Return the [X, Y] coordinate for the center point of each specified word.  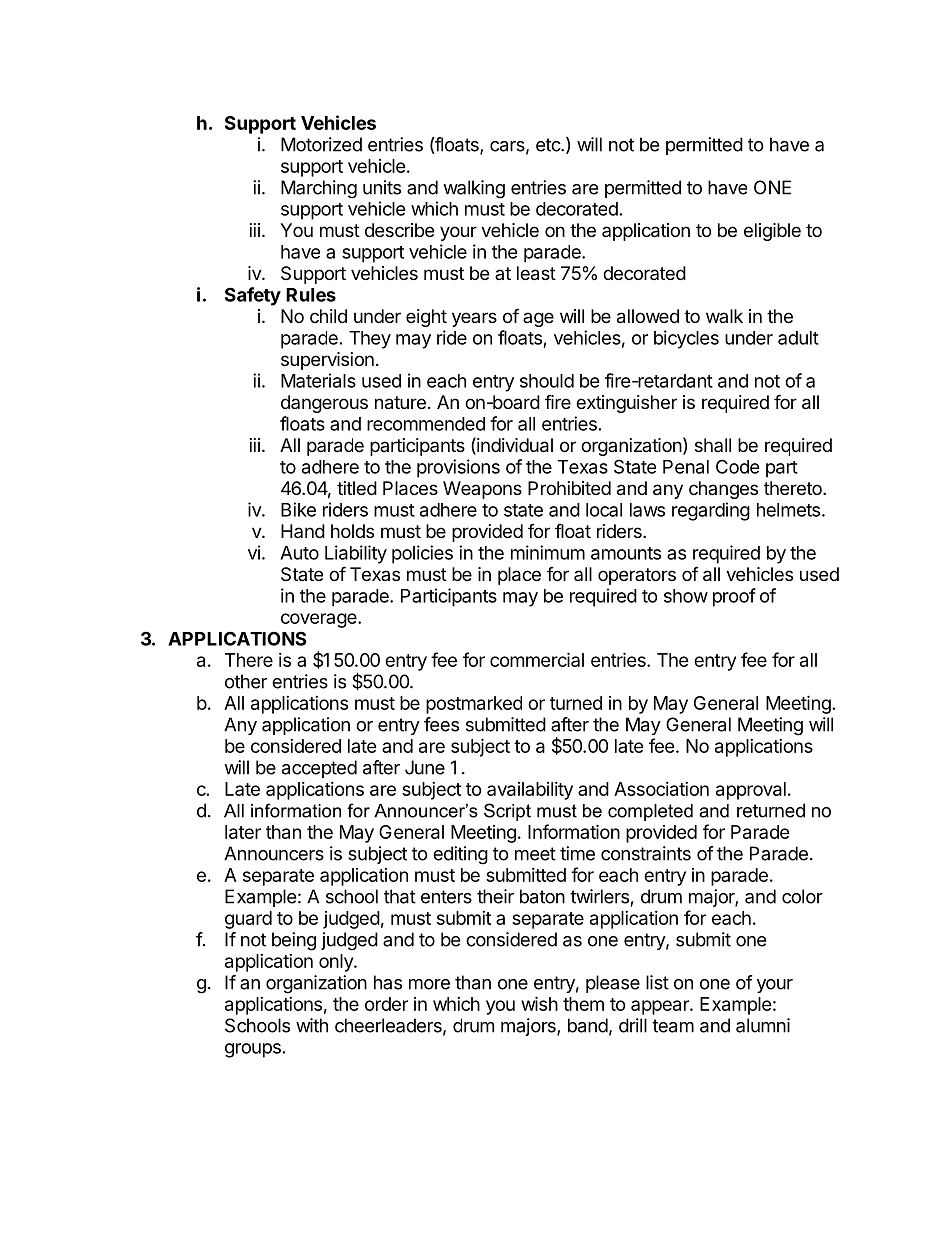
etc [549, 145]
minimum [548, 552]
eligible [772, 232]
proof [734, 597]
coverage [320, 620]
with [312, 1025]
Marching [319, 189]
